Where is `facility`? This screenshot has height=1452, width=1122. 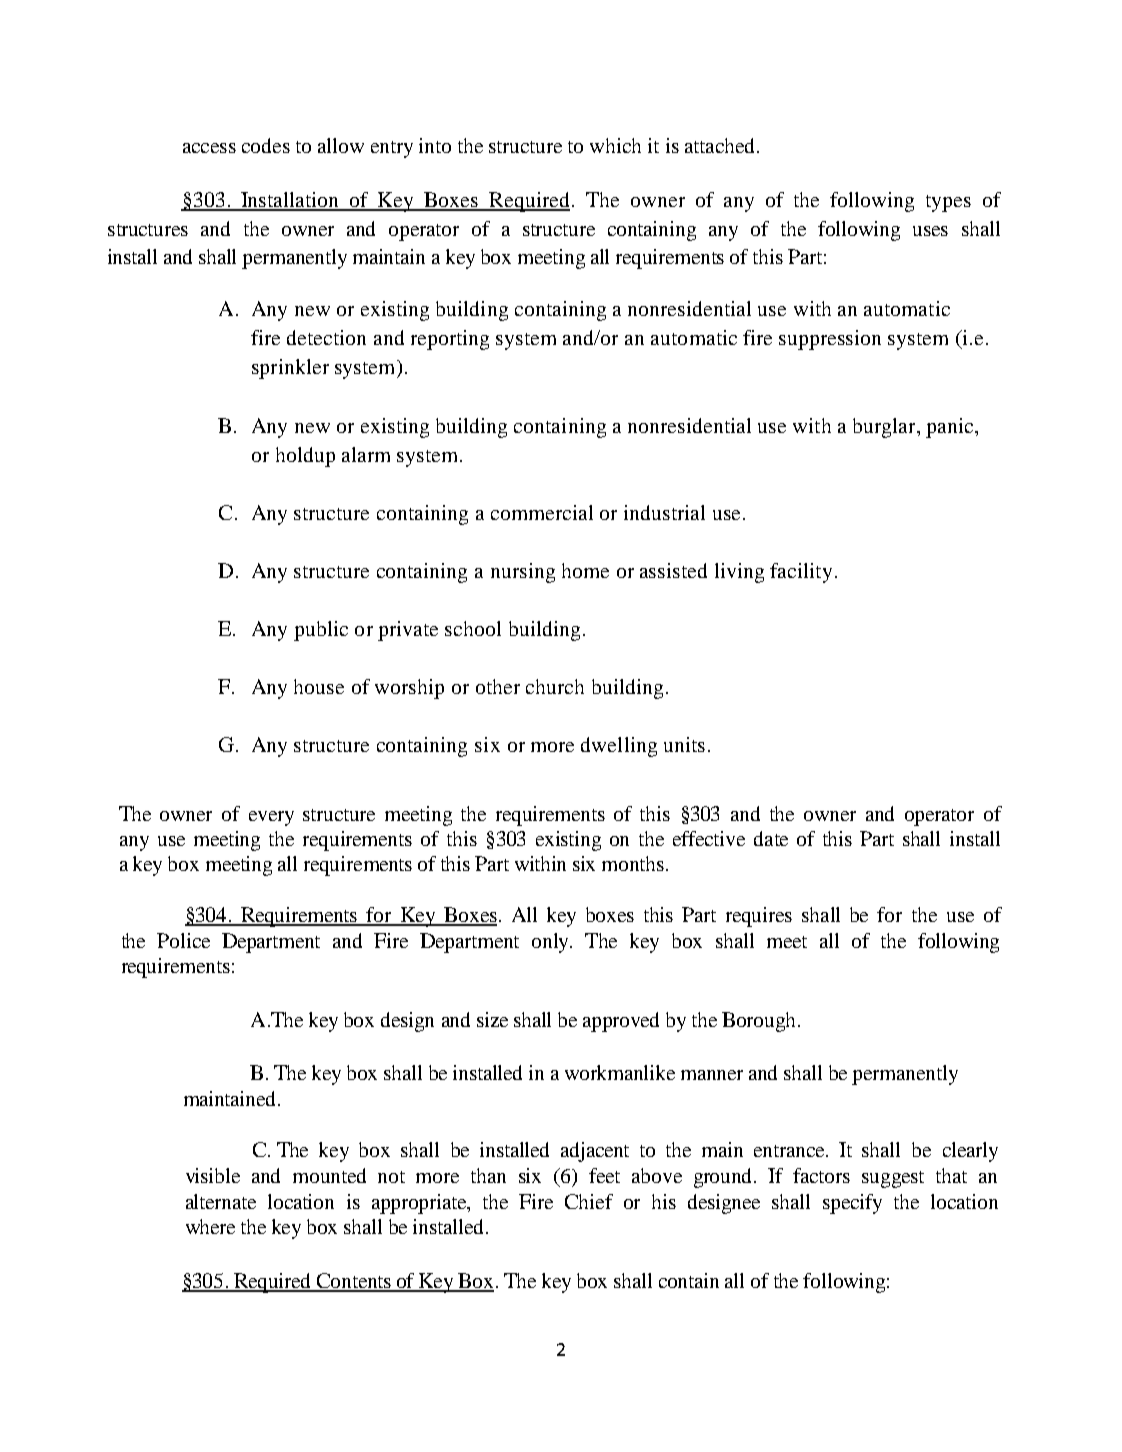 facility is located at coordinates (801, 573).
